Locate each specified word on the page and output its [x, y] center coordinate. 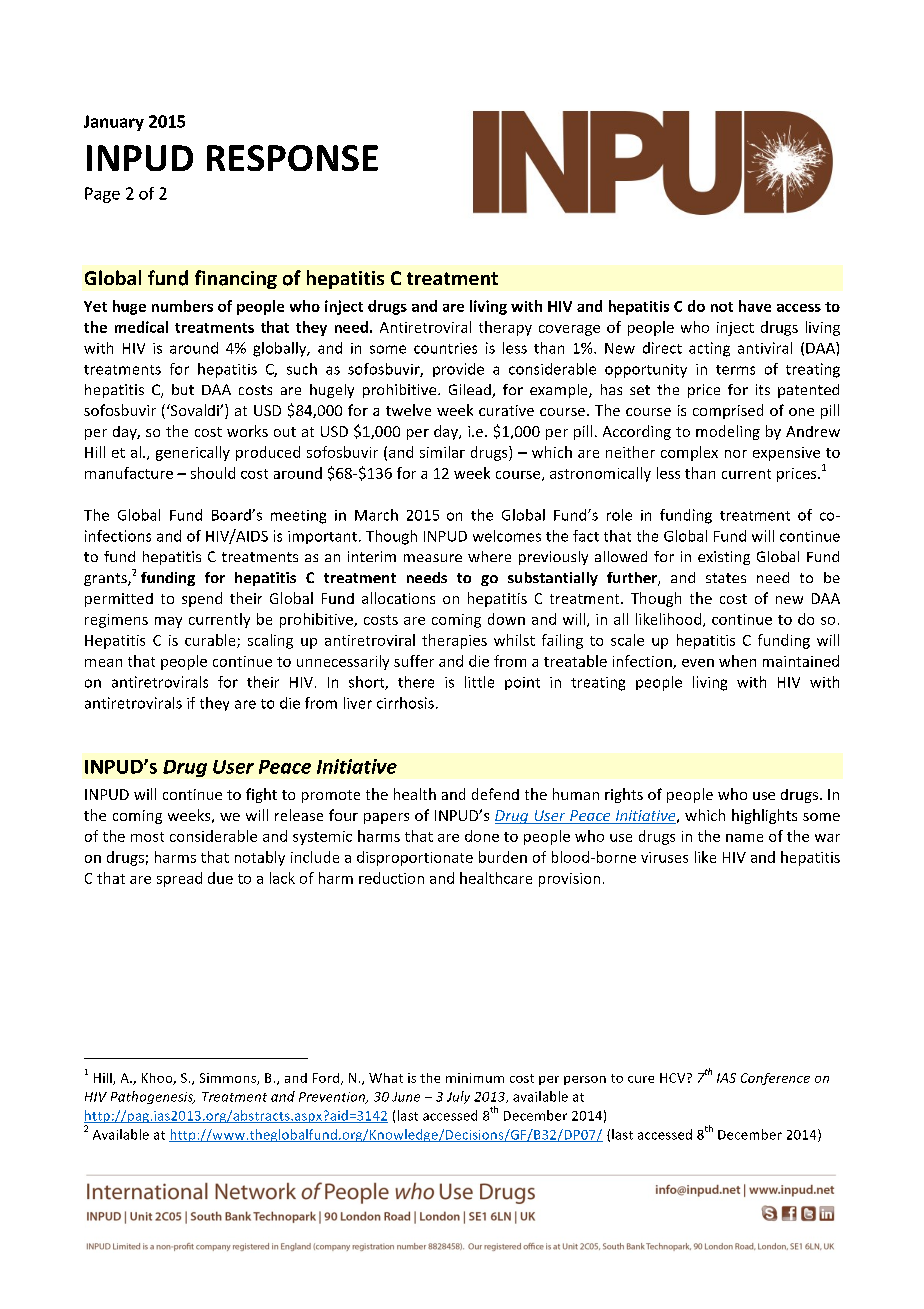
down [506, 619]
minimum [475, 1078]
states [726, 578]
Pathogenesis [153, 1097]
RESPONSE [292, 158]
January [114, 123]
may [168, 622]
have [755, 306]
